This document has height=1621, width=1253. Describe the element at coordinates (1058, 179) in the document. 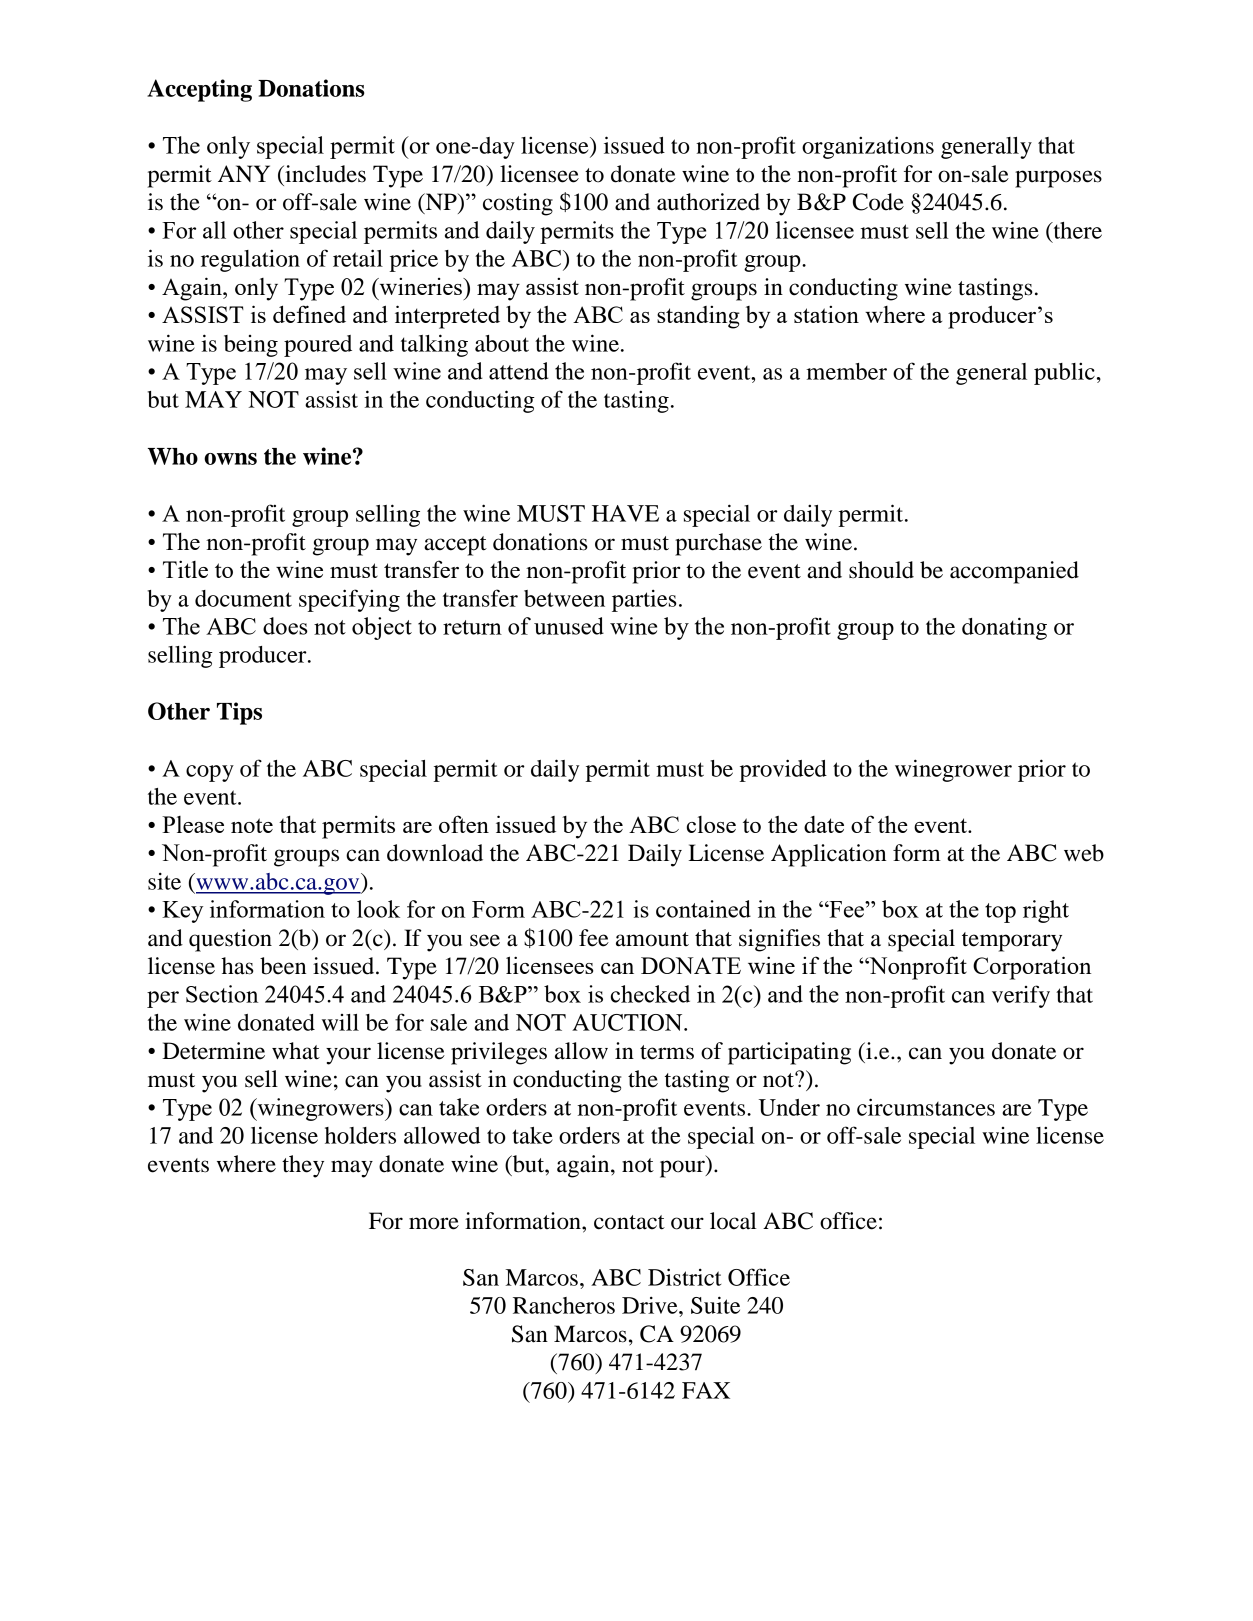

I see `purposes` at that location.
